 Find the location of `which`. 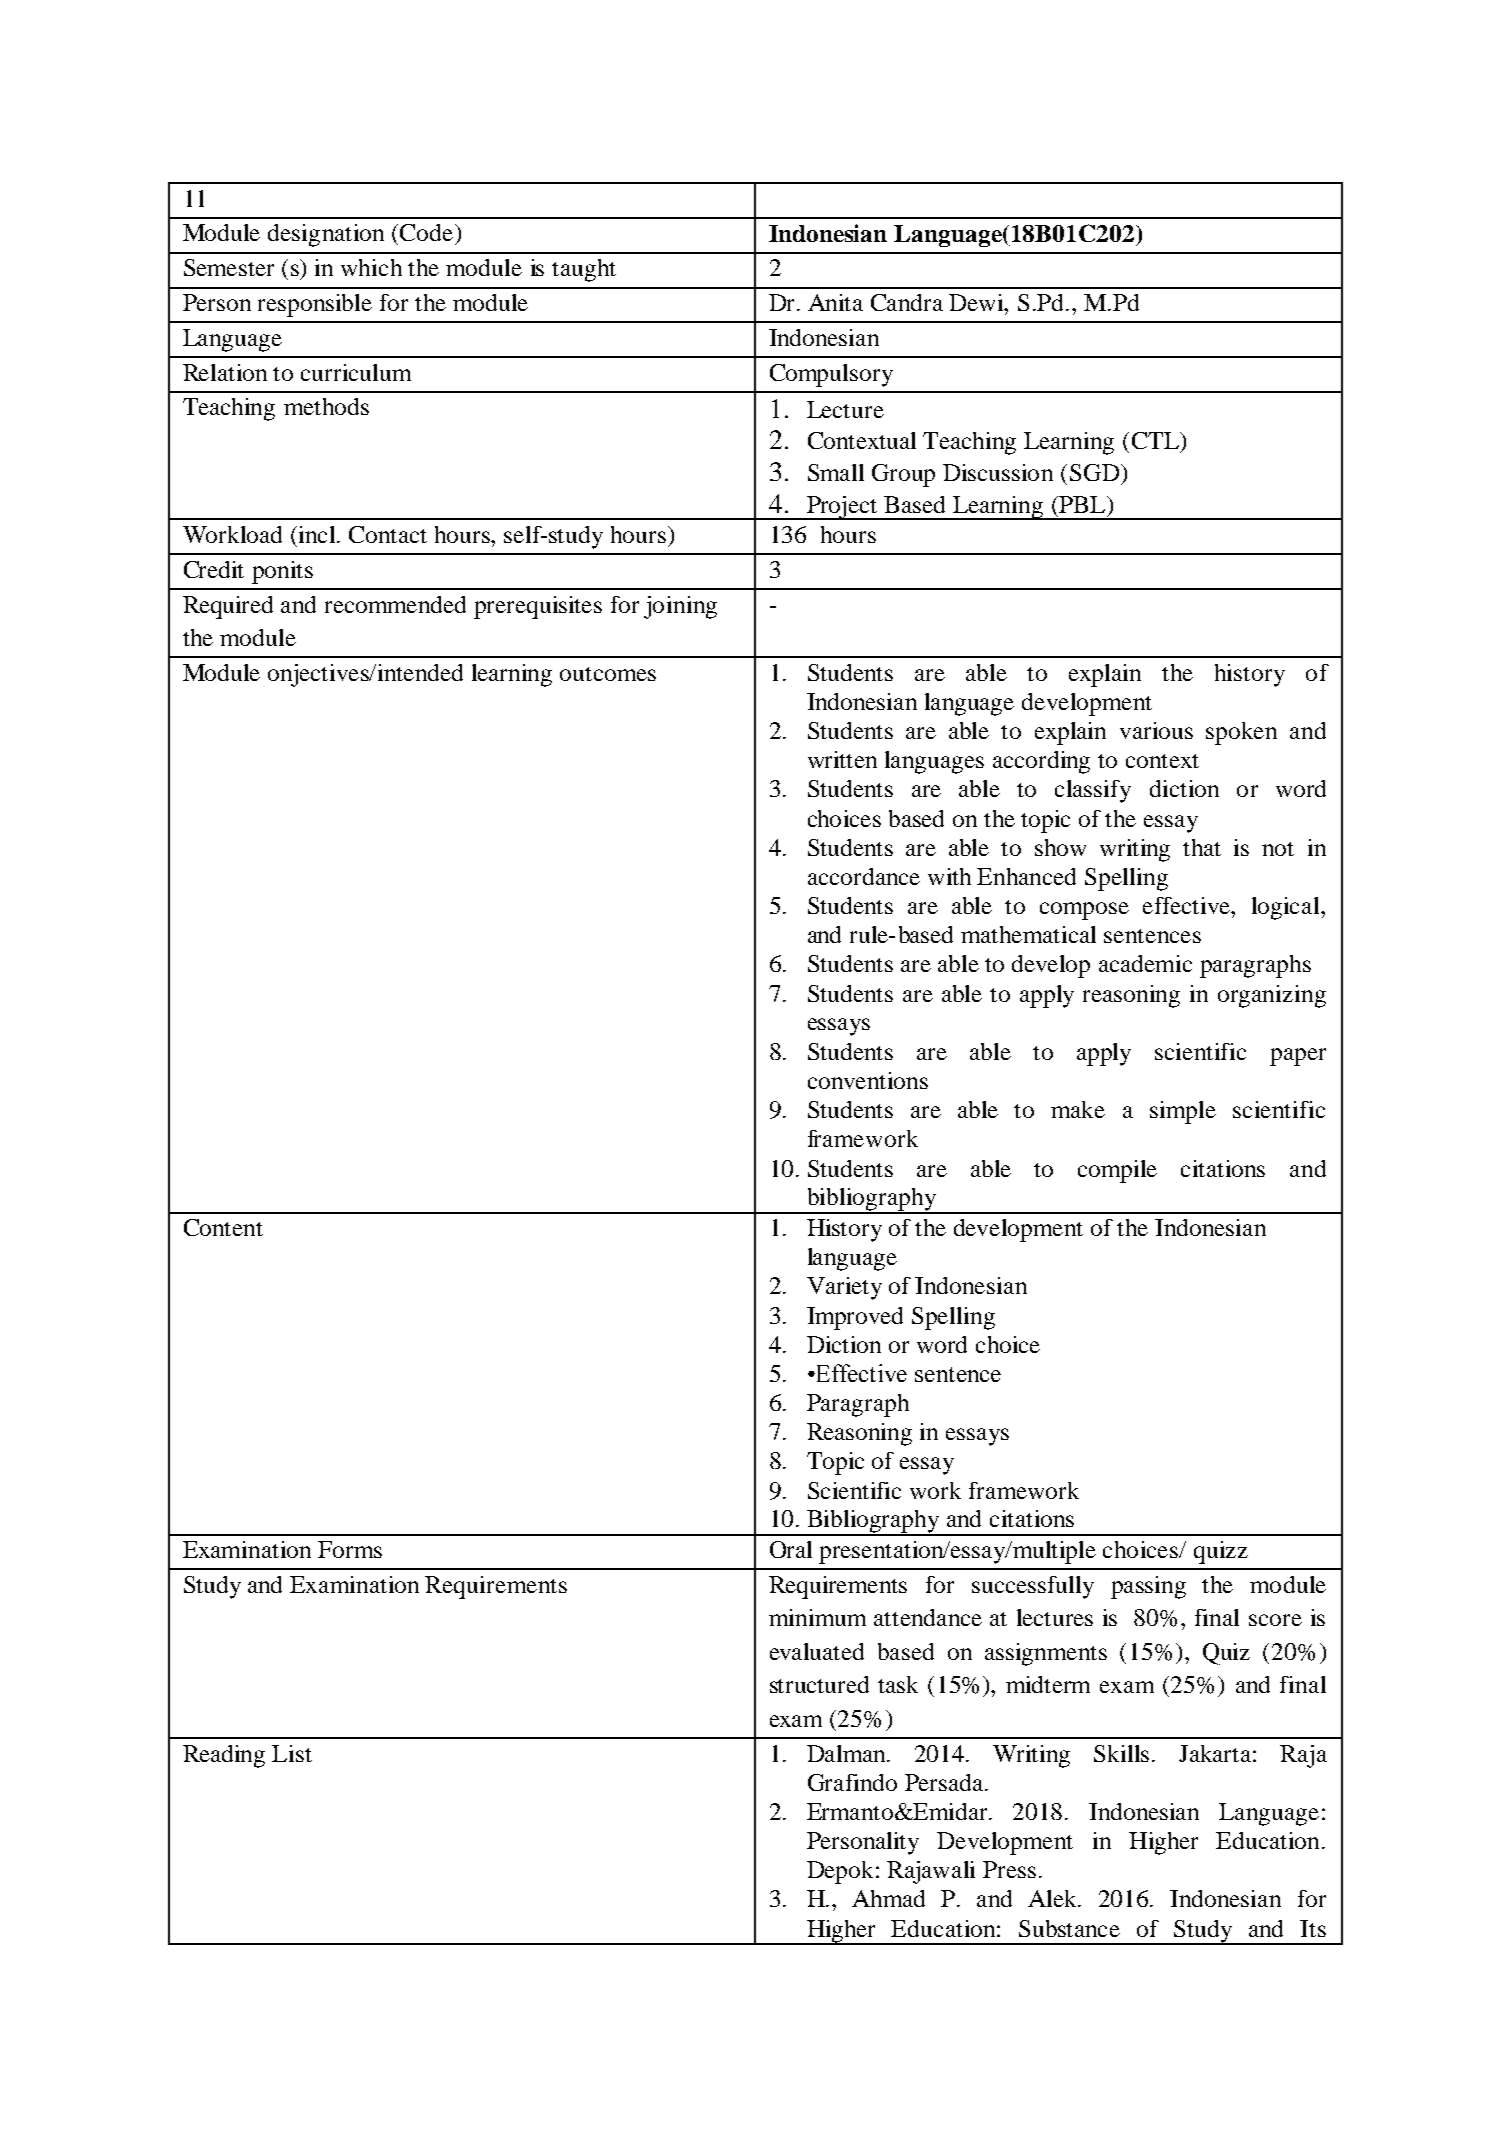

which is located at coordinates (371, 267).
